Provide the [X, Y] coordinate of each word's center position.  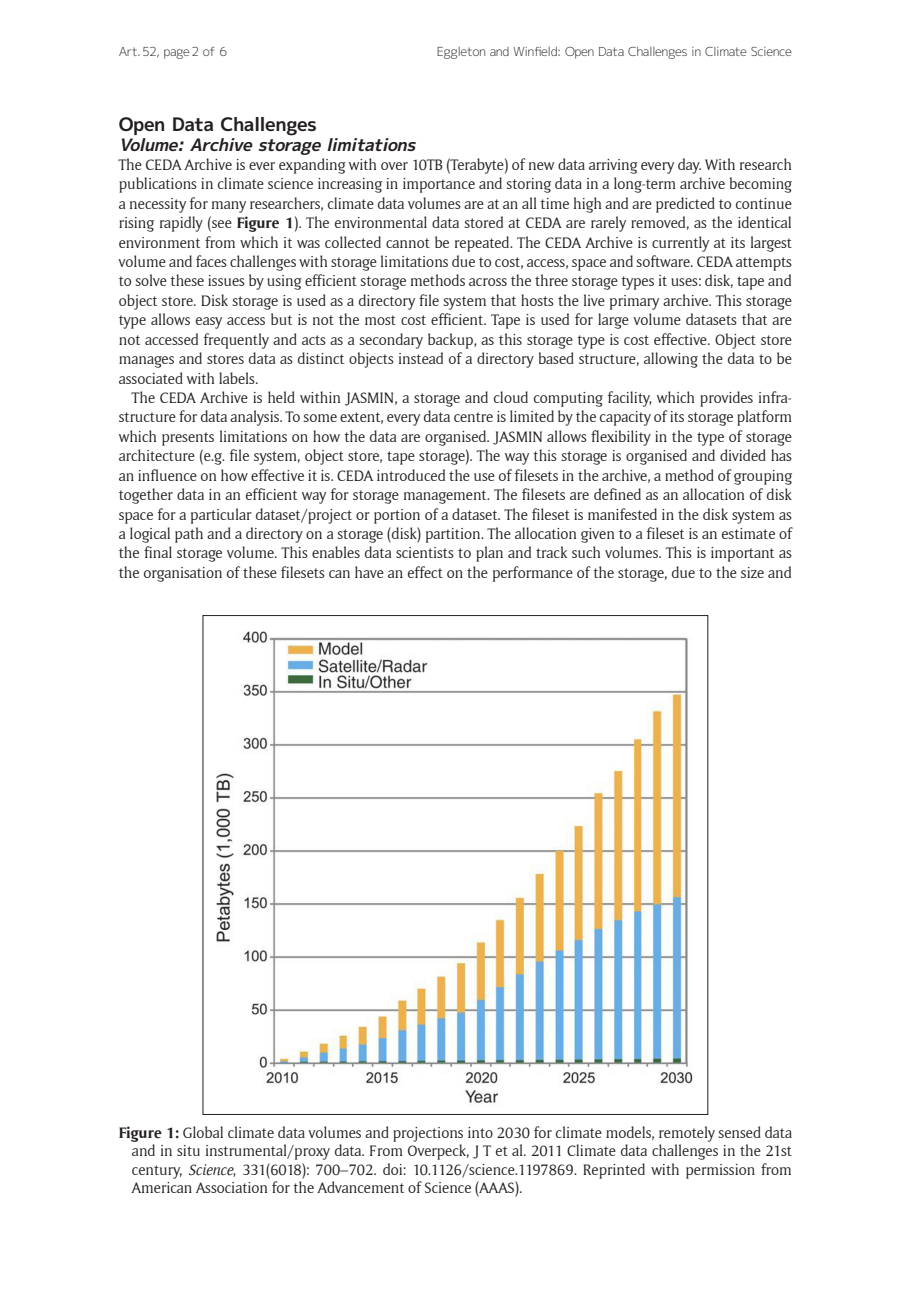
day [689, 166]
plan [489, 554]
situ [188, 1150]
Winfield [536, 51]
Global [203, 1132]
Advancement [360, 1187]
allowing [671, 360]
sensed [740, 1132]
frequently [236, 341]
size [752, 572]
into [480, 1132]
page [177, 54]
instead [421, 358]
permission [720, 1171]
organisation [183, 574]
